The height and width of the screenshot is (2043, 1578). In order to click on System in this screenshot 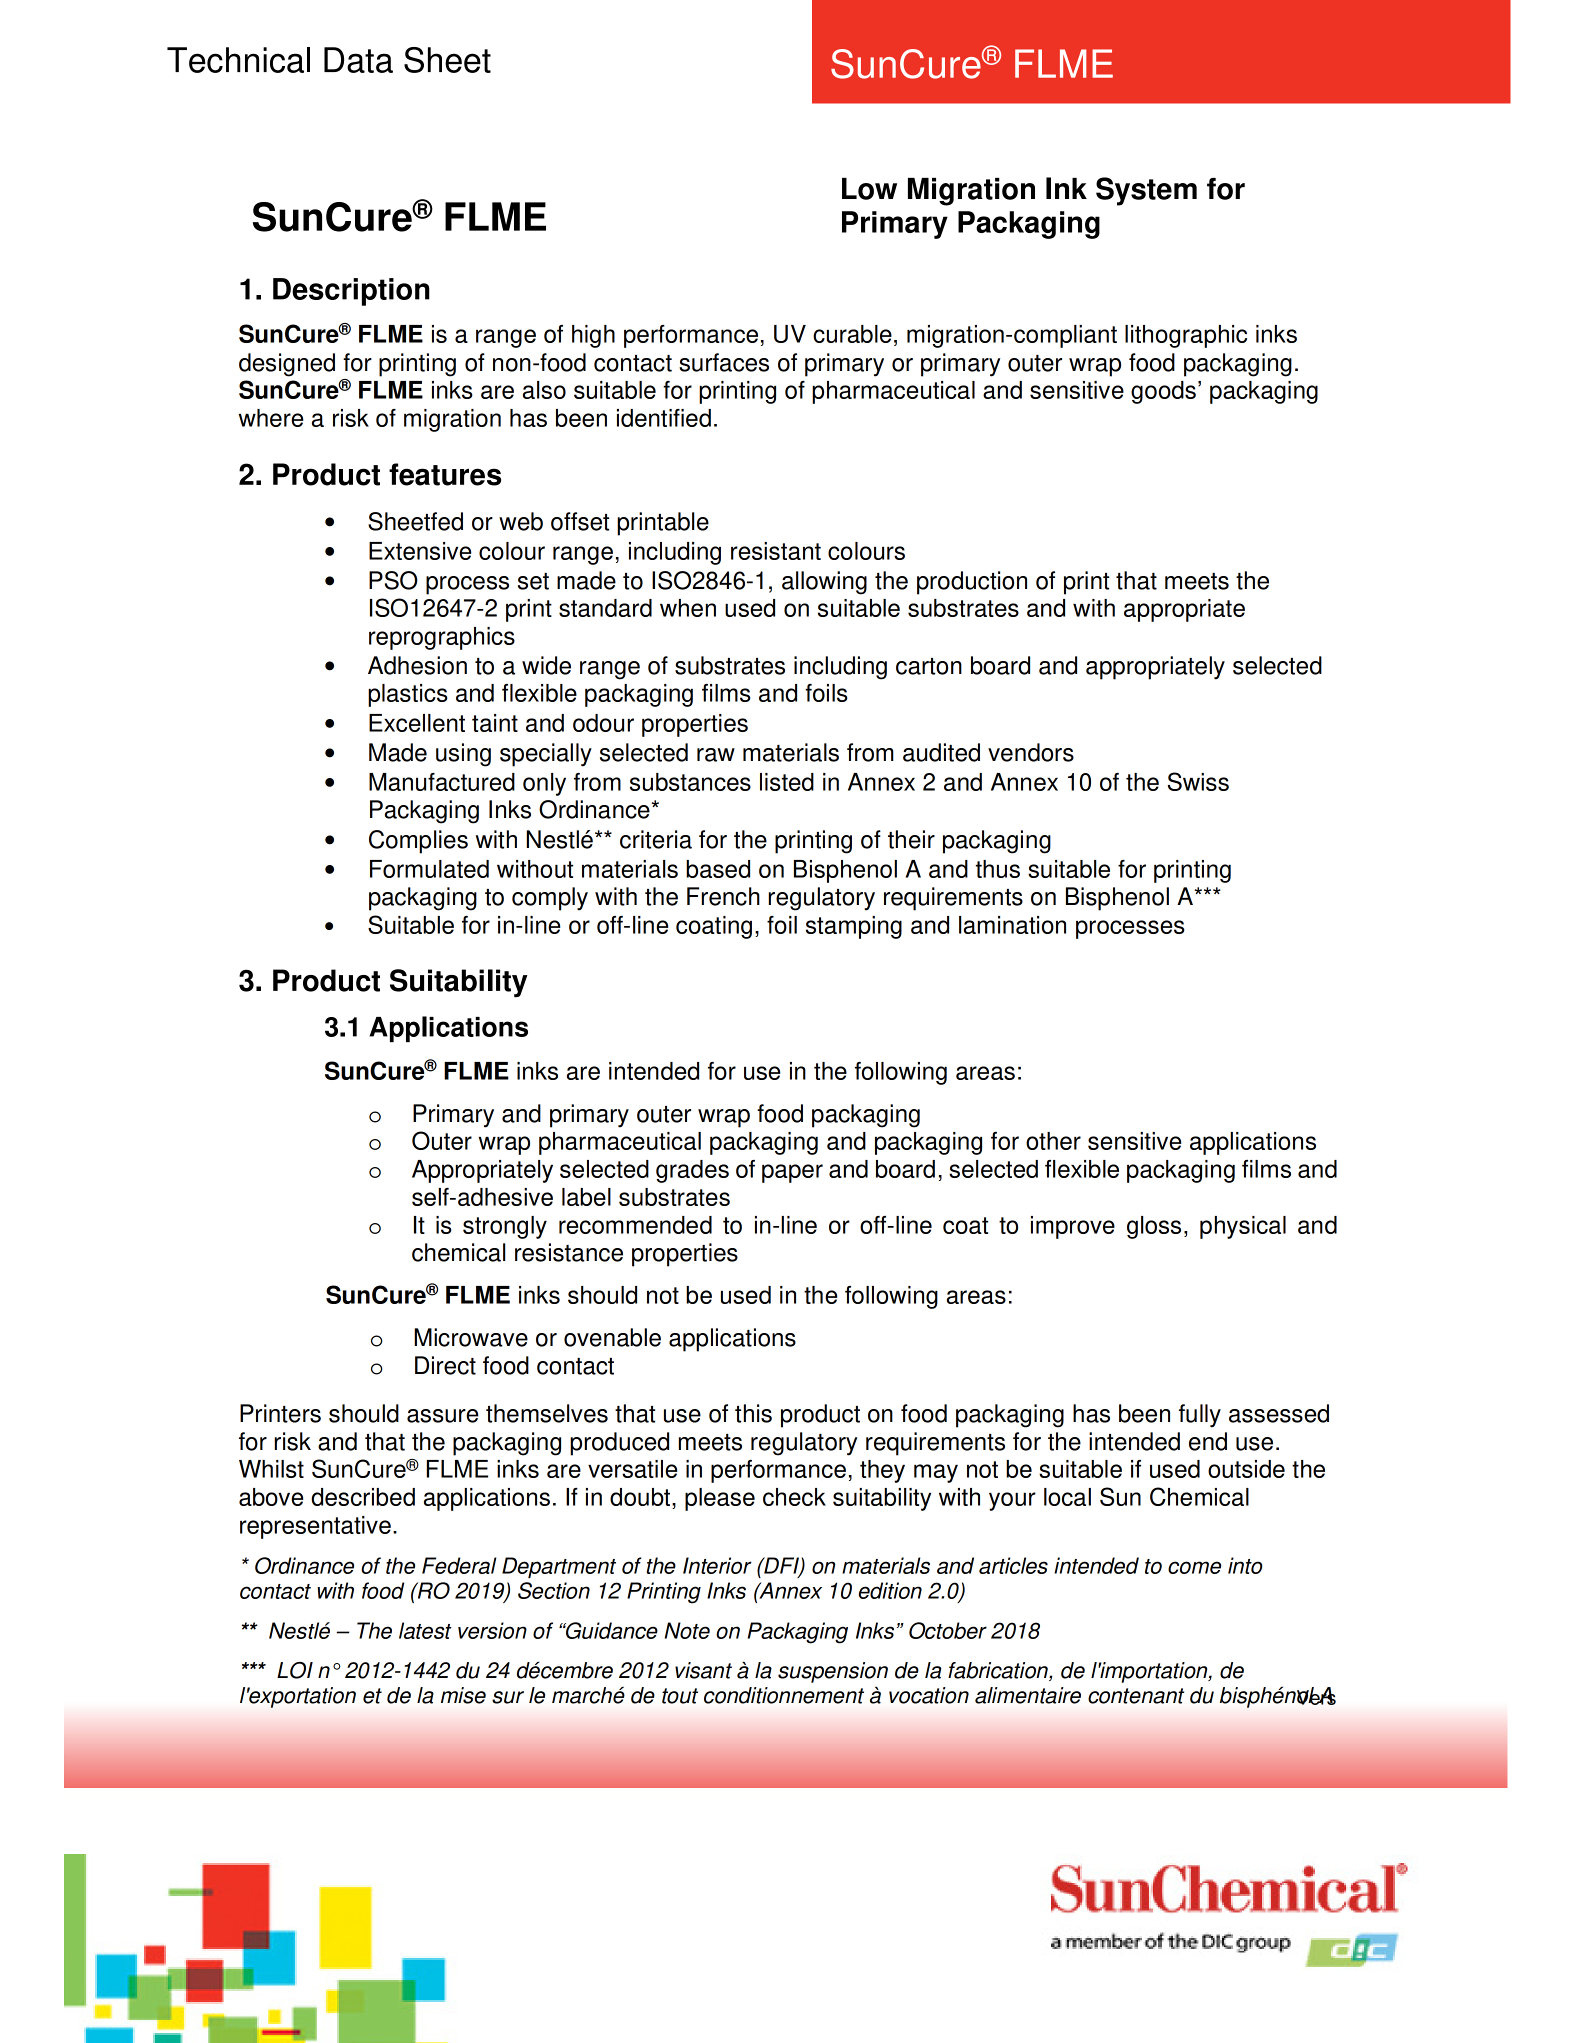, I will do `click(1146, 191)`.
